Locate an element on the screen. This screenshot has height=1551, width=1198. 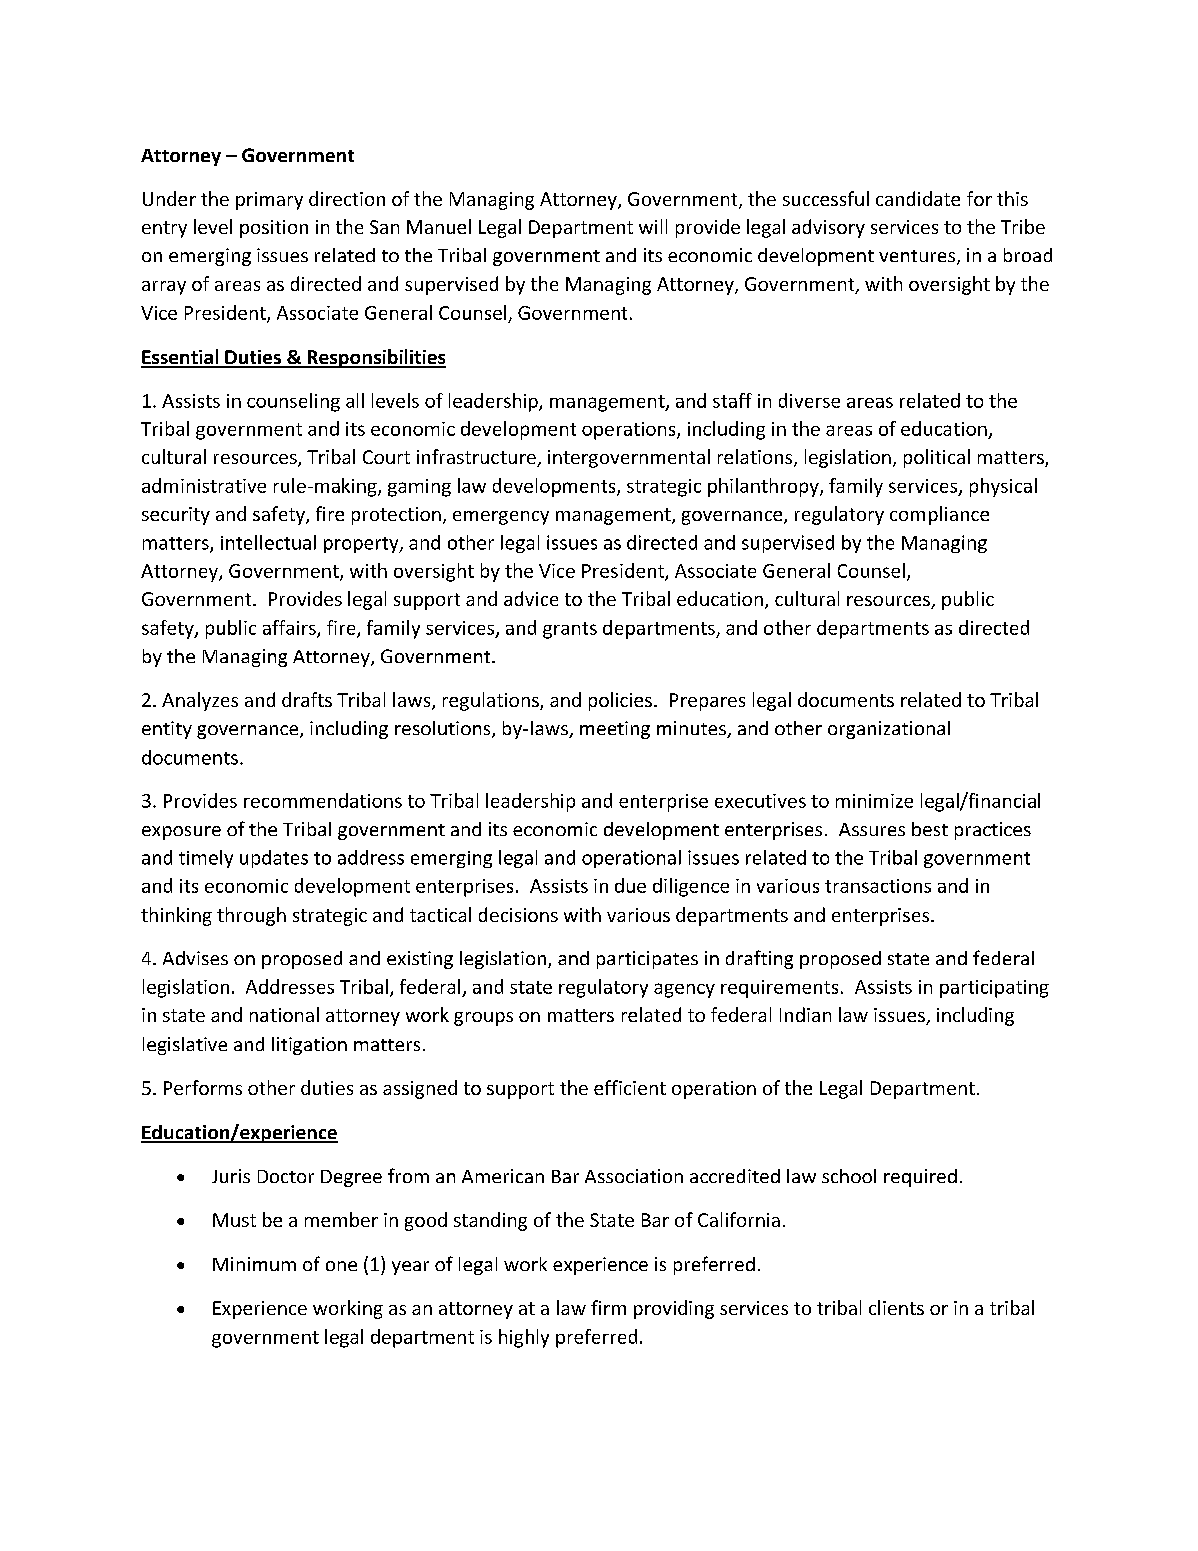
compliance is located at coordinates (939, 515).
